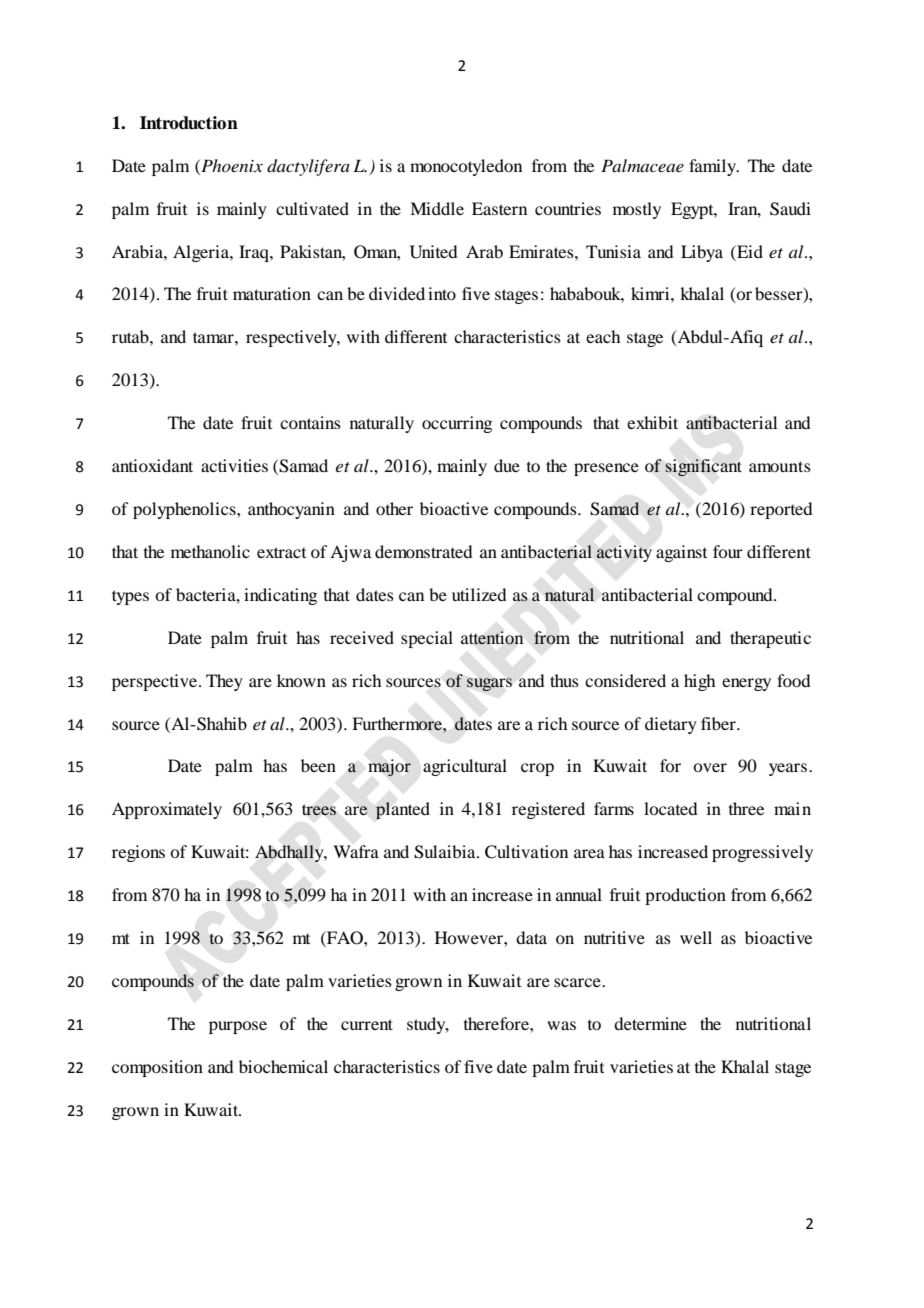  Describe the element at coordinates (526, 852) in the screenshot. I see `Cultivation` at that location.
